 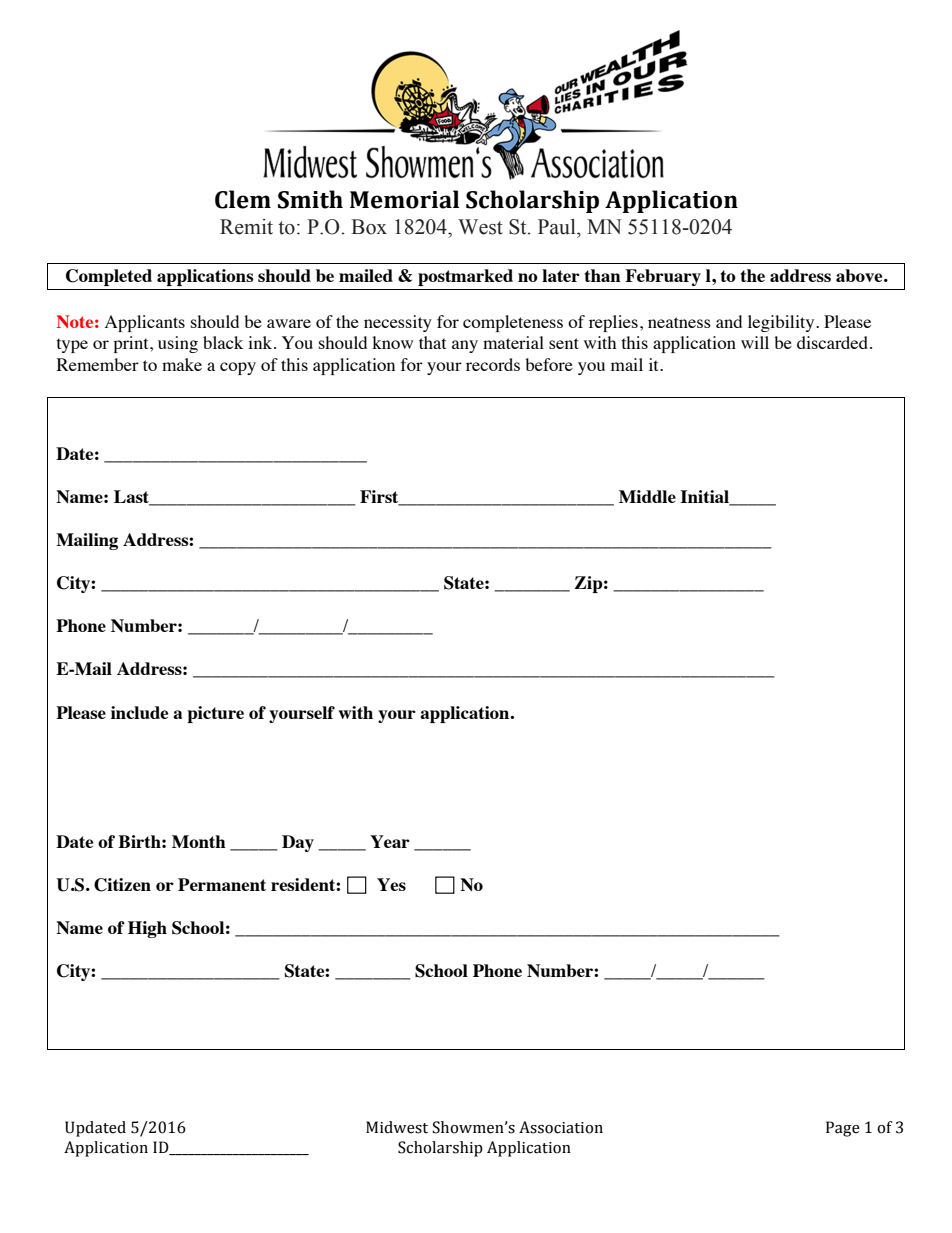 I want to click on will, so click(x=755, y=342).
